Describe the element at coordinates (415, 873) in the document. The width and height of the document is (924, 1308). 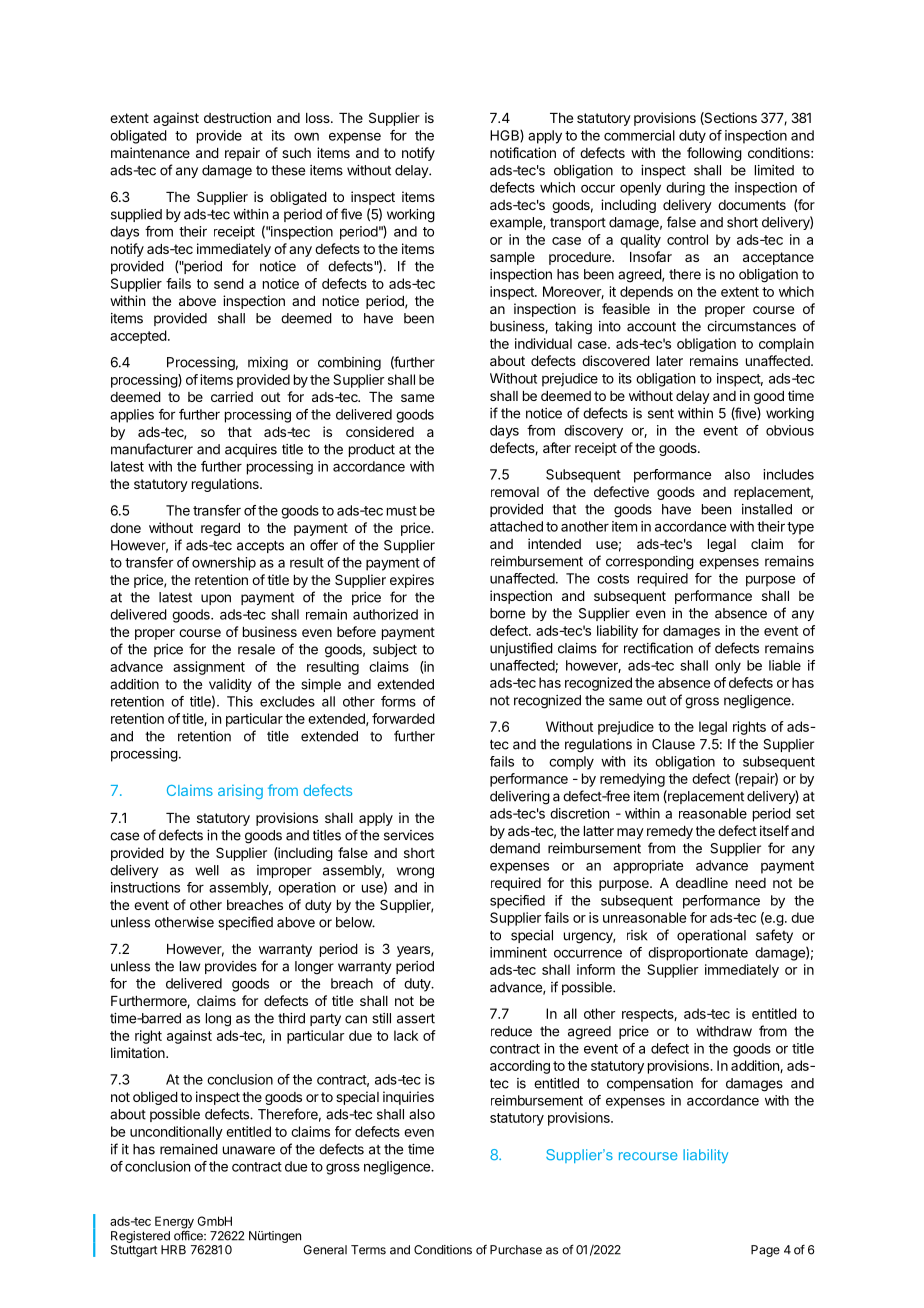
I see `wrong` at that location.
